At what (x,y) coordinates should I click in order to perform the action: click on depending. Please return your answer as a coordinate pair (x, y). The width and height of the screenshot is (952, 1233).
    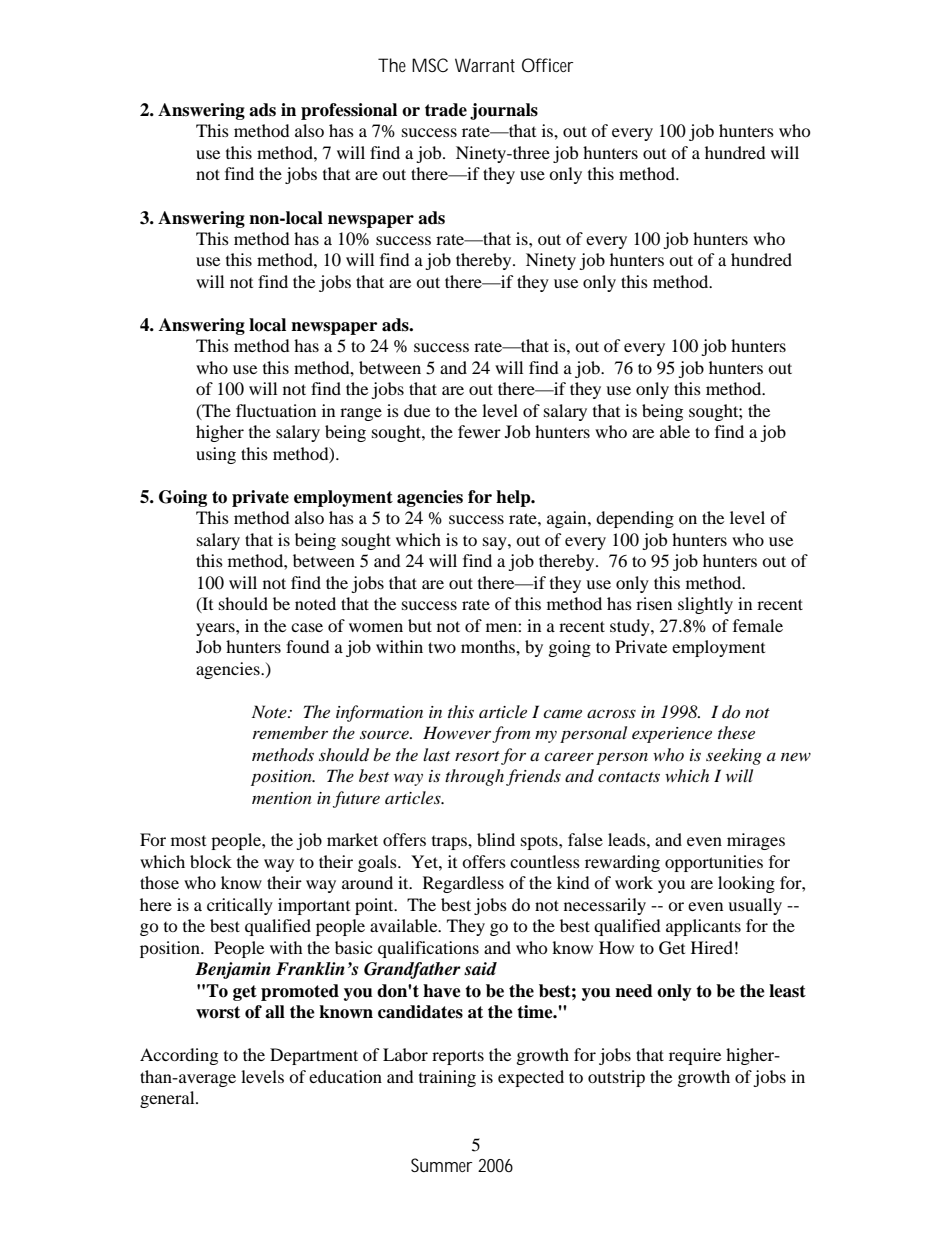
    Looking at the image, I should click on (635, 519).
